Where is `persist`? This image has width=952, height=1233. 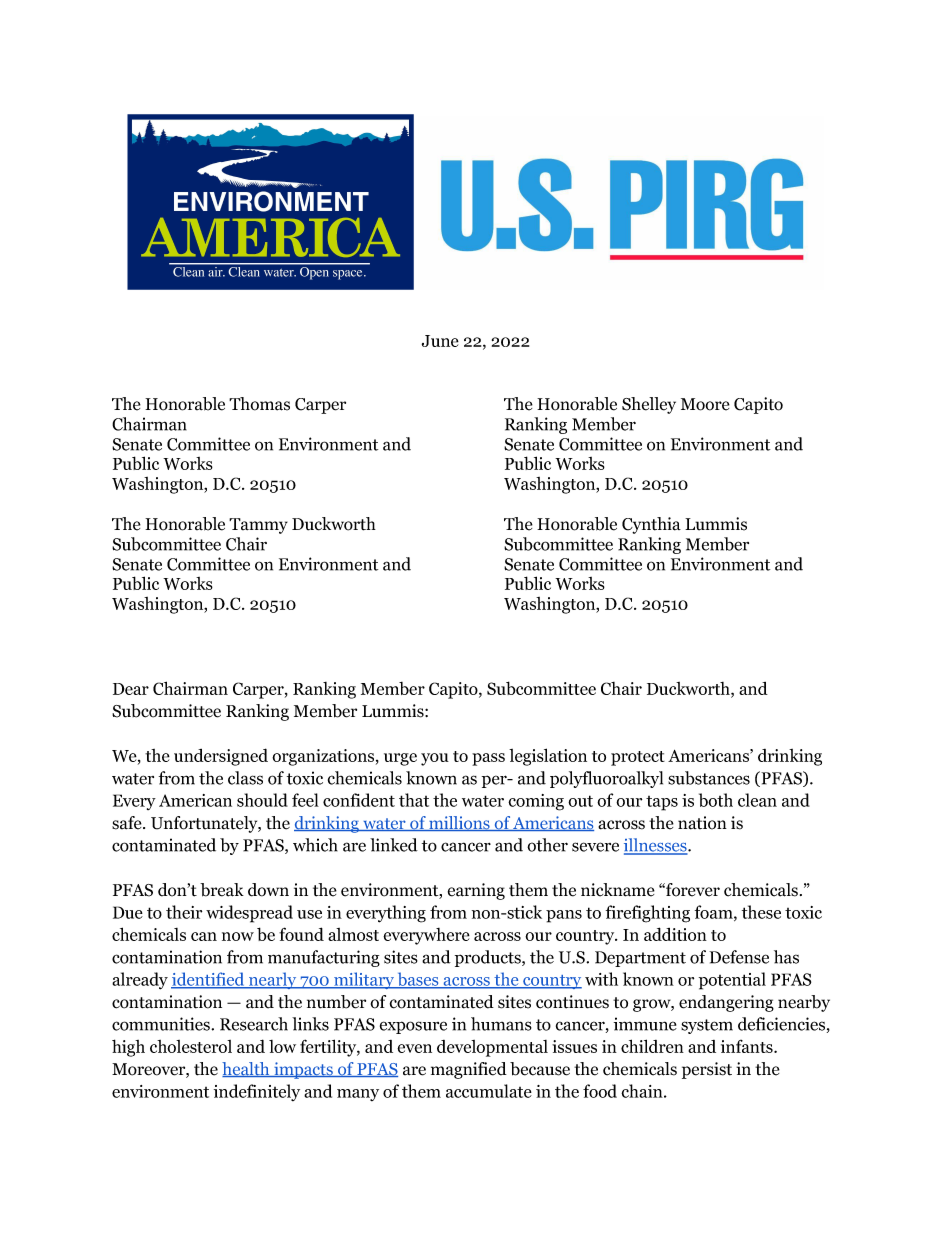 persist is located at coordinates (707, 1070).
